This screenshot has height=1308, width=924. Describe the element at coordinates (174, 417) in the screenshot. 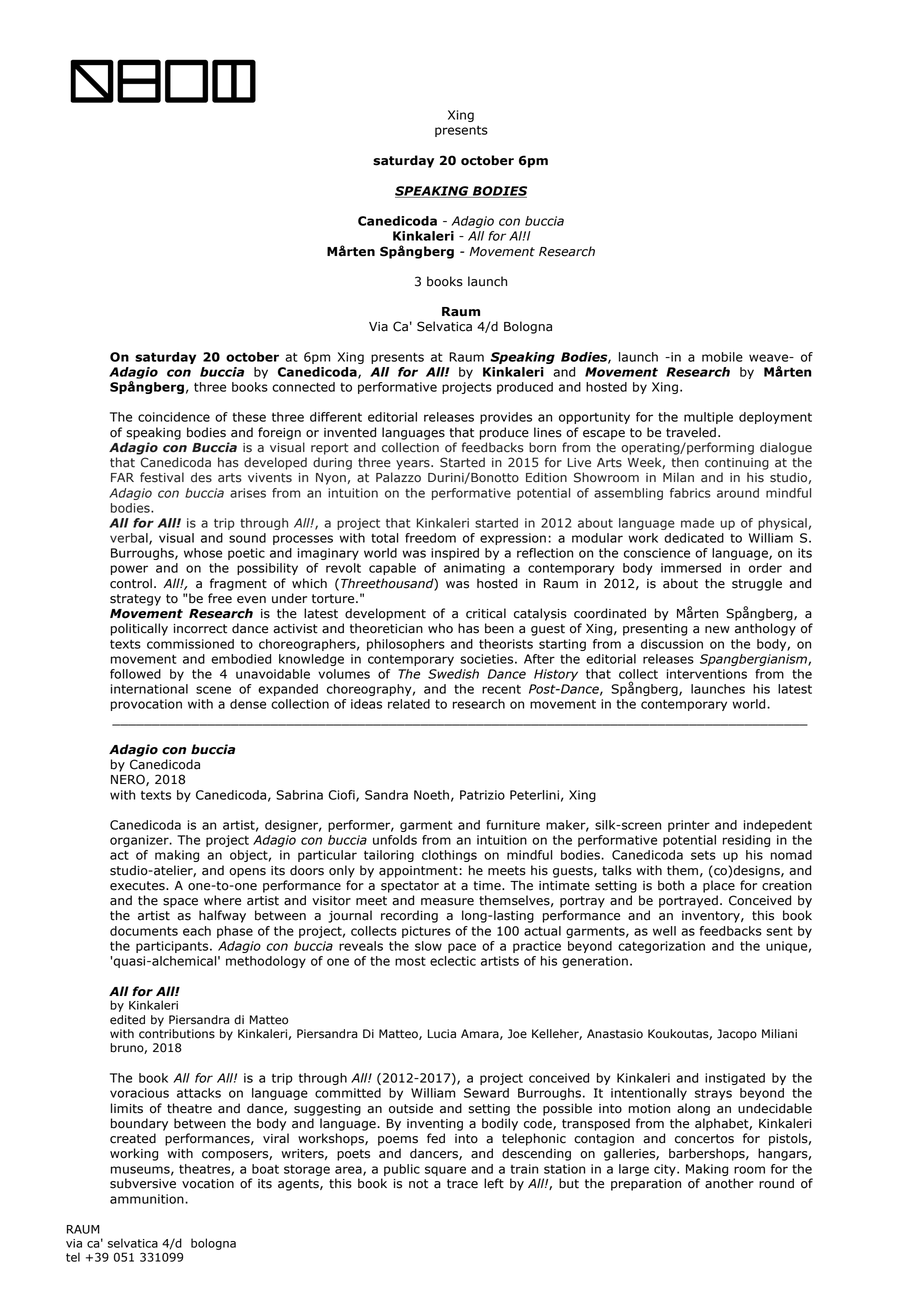

I see `coincidence` at that location.
